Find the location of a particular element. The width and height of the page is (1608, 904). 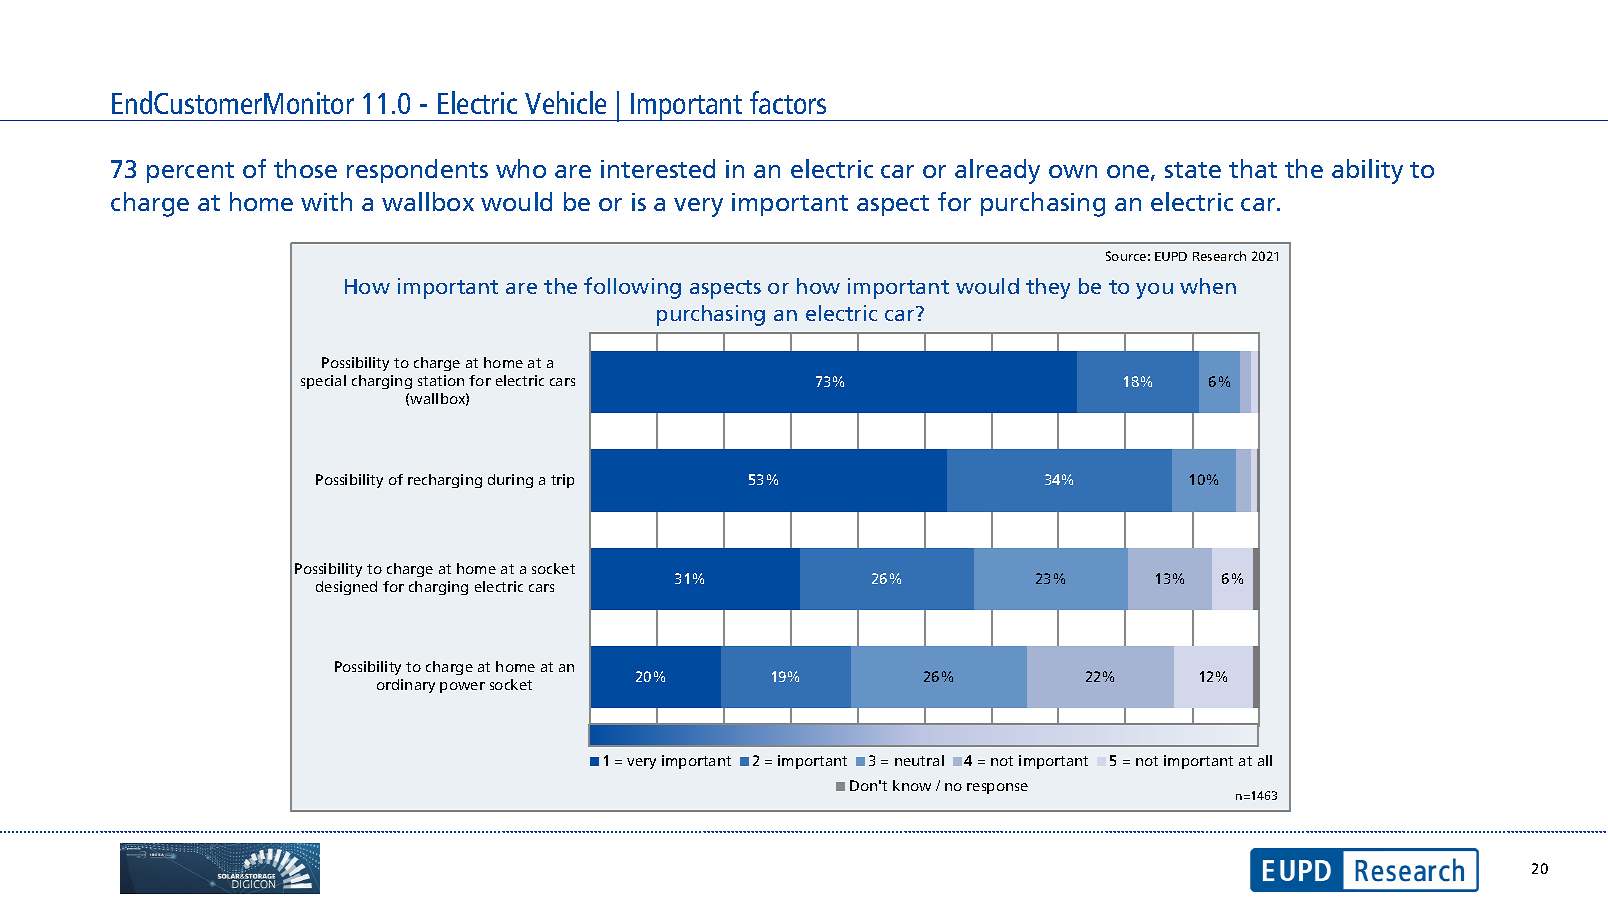

trip is located at coordinates (562, 481).
